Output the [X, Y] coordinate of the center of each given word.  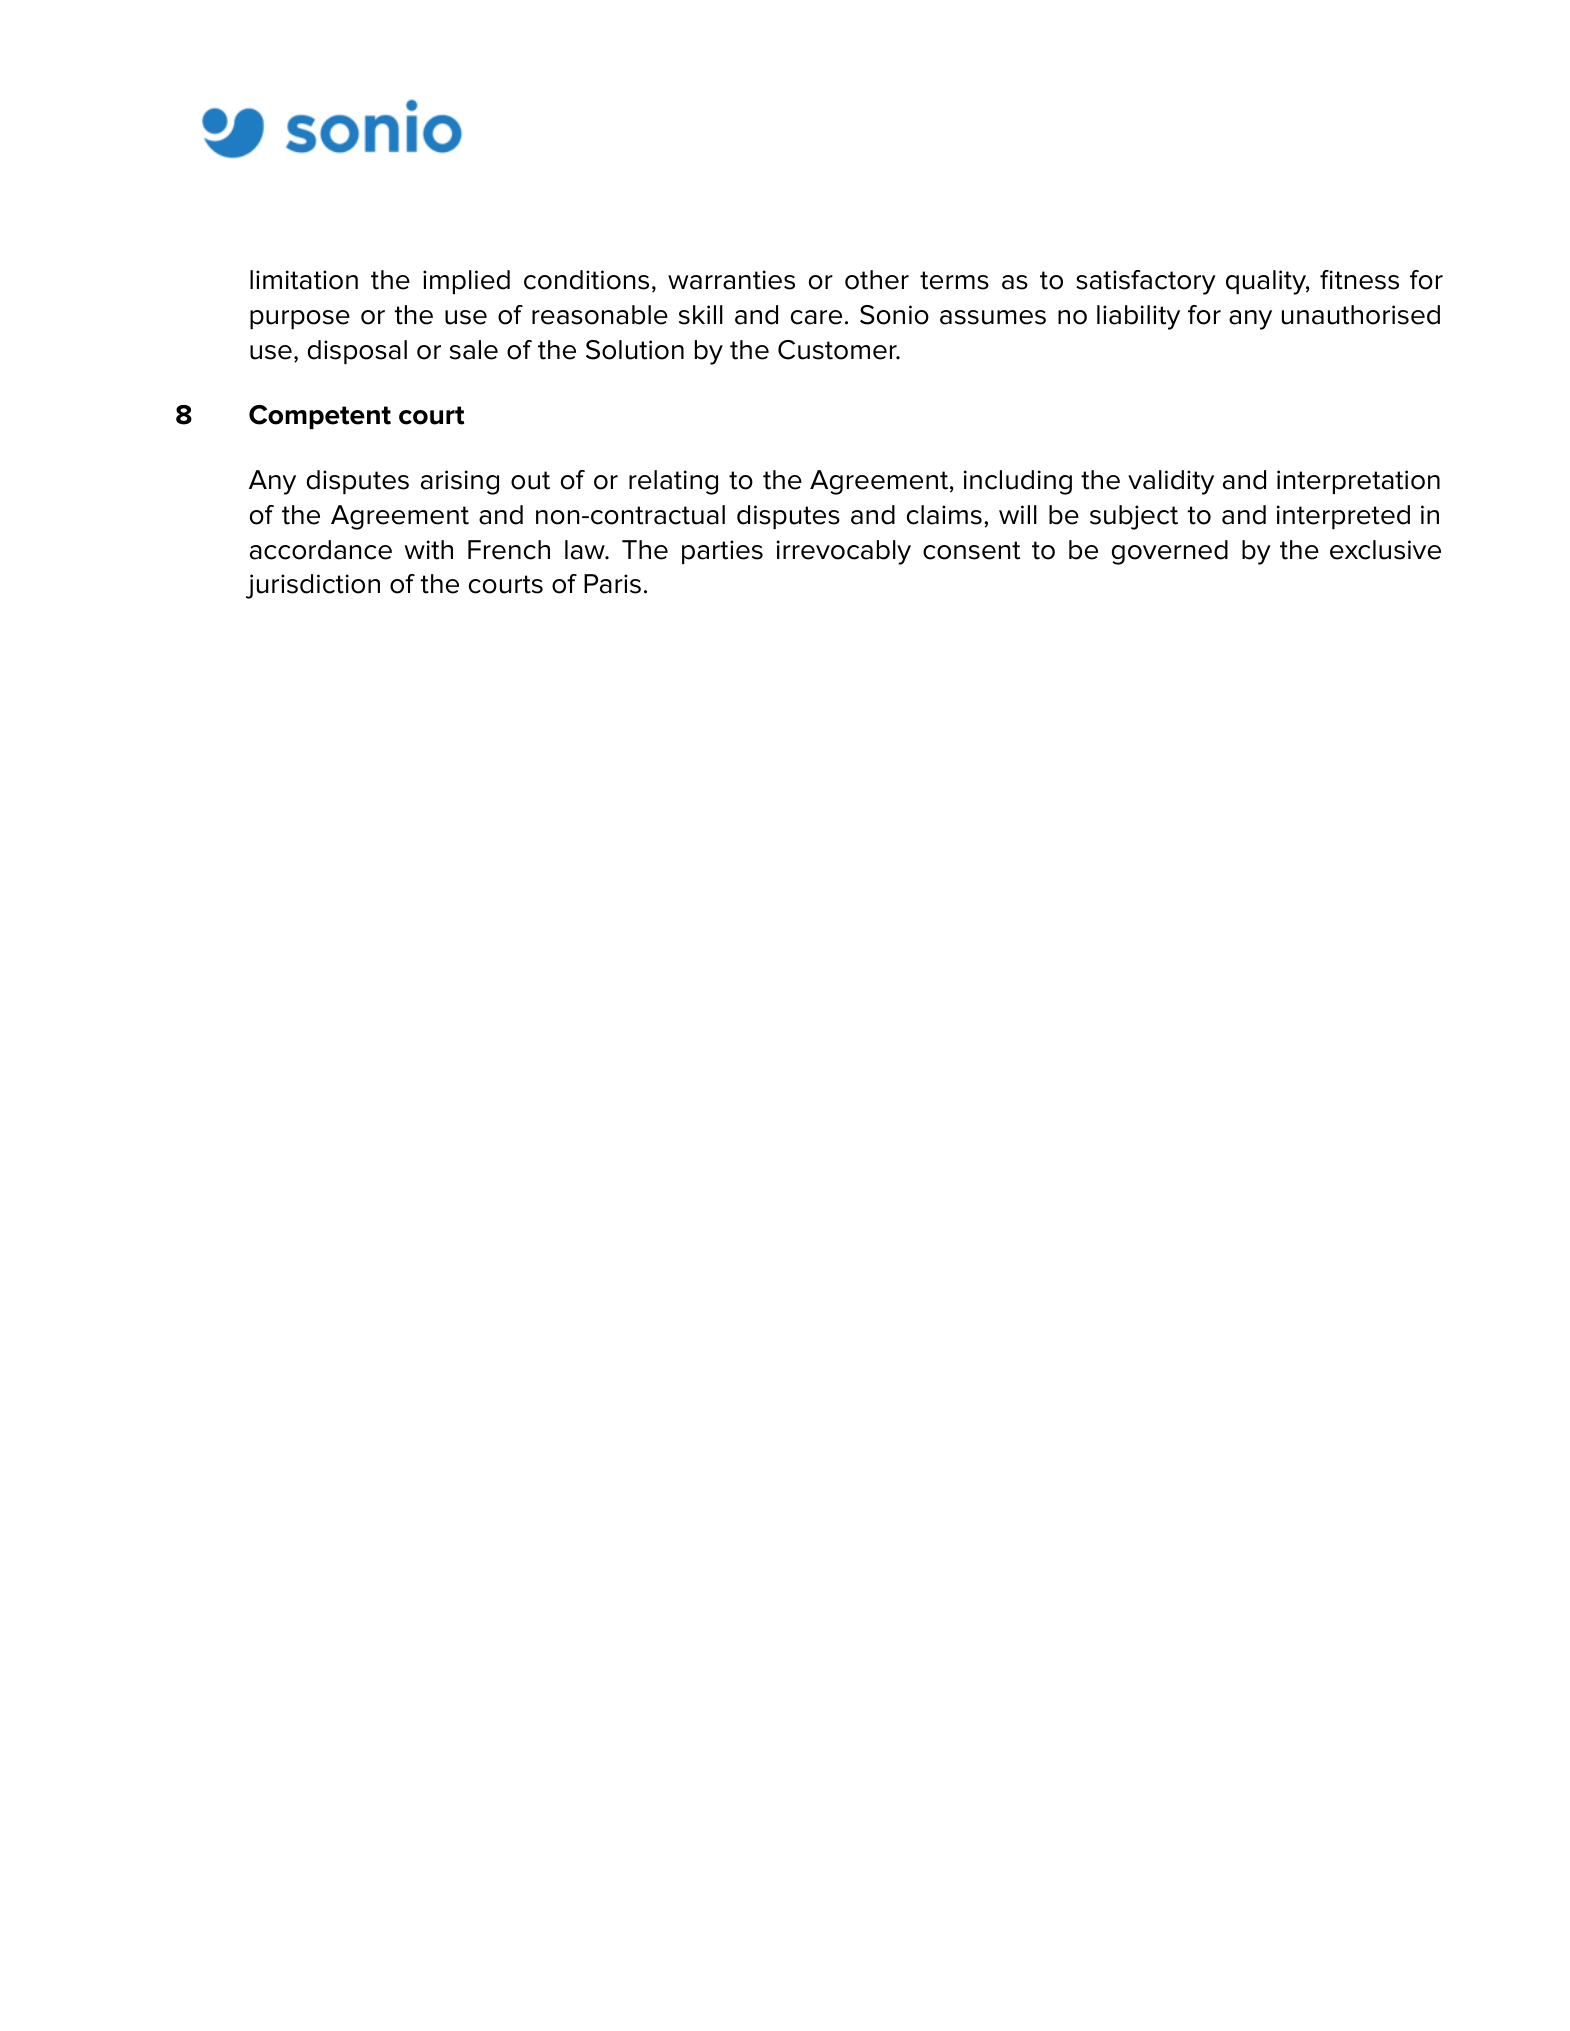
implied [466, 282]
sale [474, 350]
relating [673, 482]
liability [1138, 317]
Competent [320, 417]
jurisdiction [313, 586]
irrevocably [844, 552]
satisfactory [1146, 282]
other [877, 280]
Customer [838, 350]
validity [1171, 482]
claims [944, 515]
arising [460, 482]
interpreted [1343, 517]
